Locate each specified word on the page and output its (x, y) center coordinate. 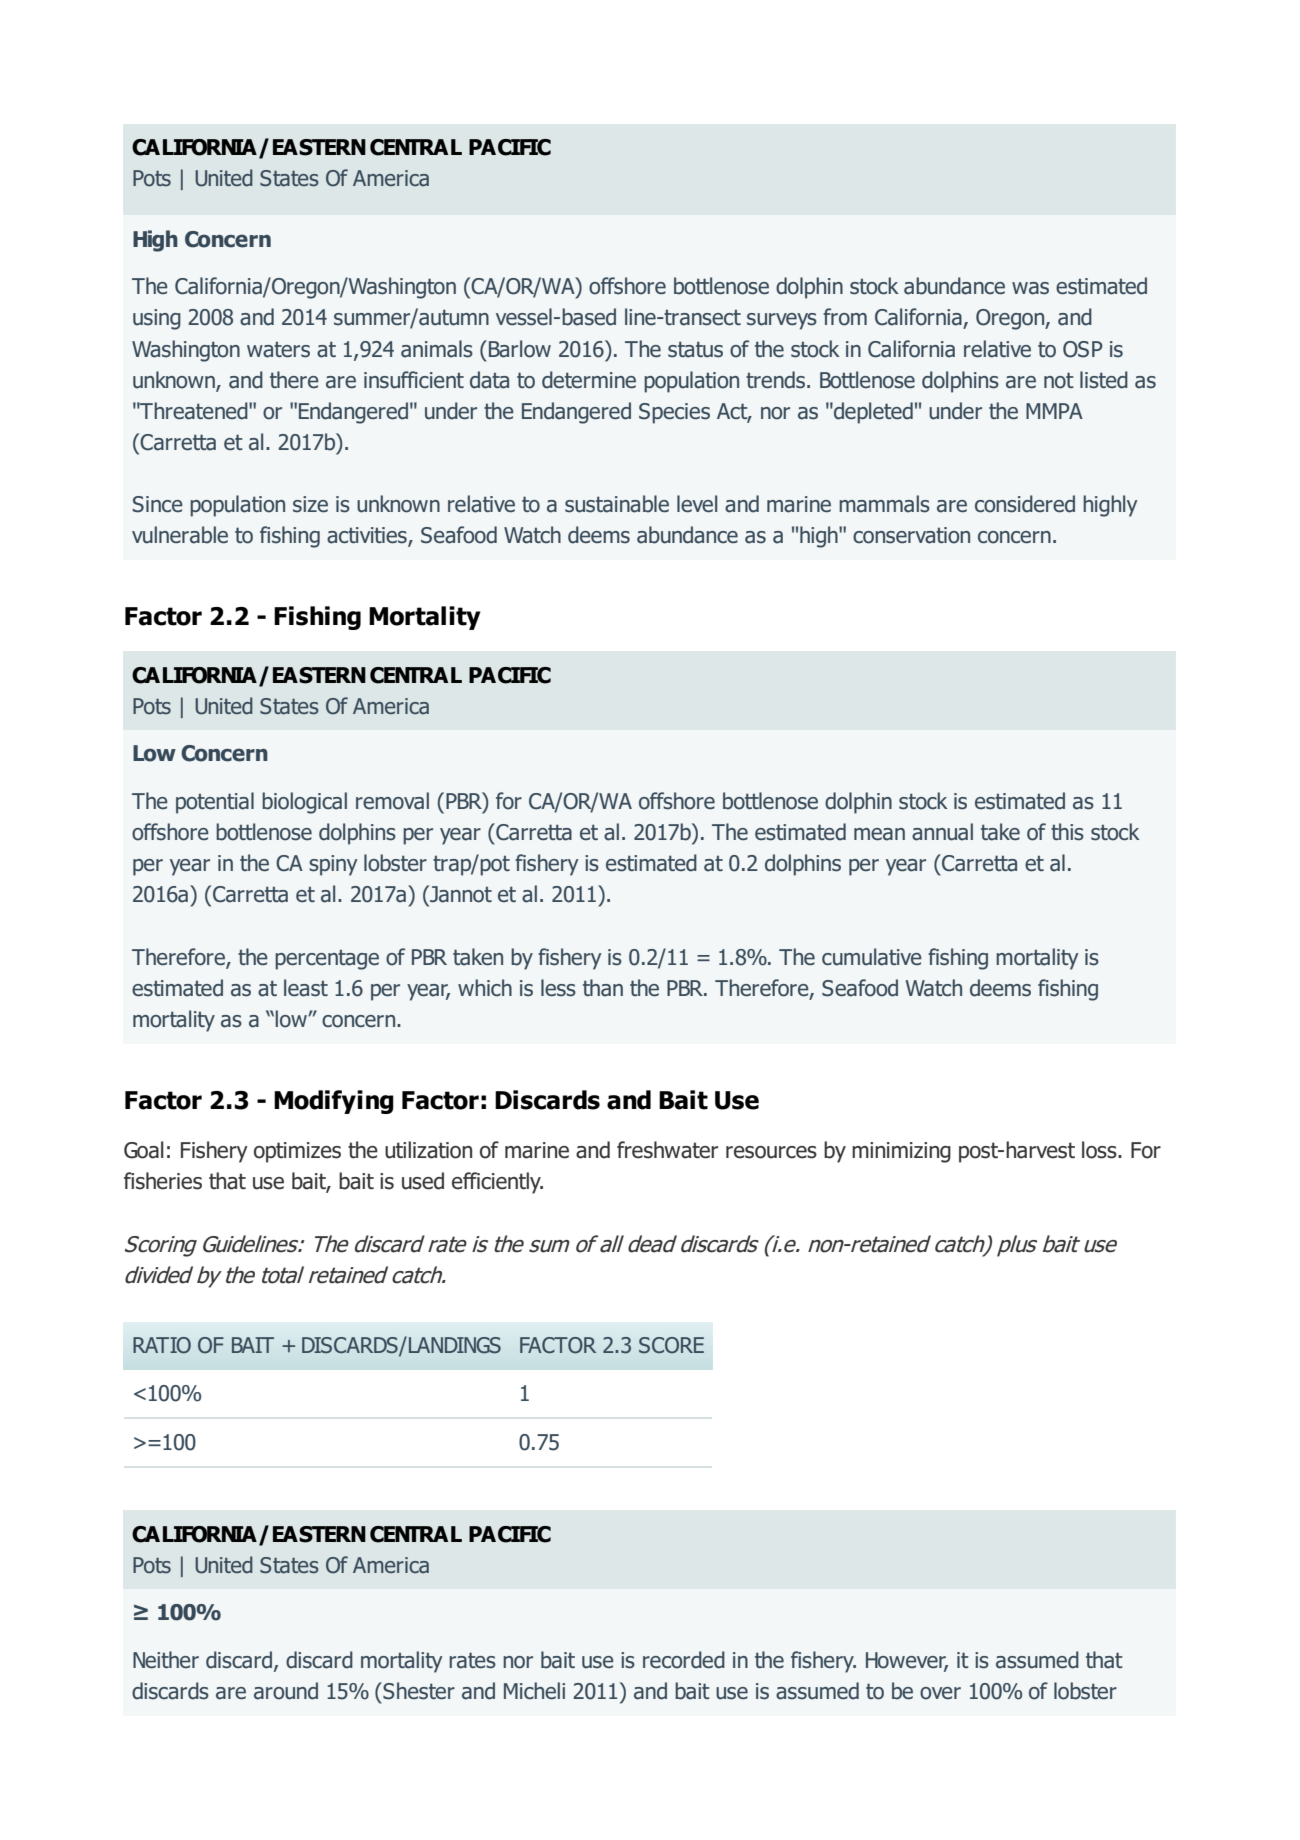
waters (278, 350)
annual (942, 832)
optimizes (297, 1152)
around (286, 1691)
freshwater (667, 1150)
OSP (1083, 349)
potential (215, 803)
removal (392, 801)
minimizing (901, 1152)
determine (589, 380)
